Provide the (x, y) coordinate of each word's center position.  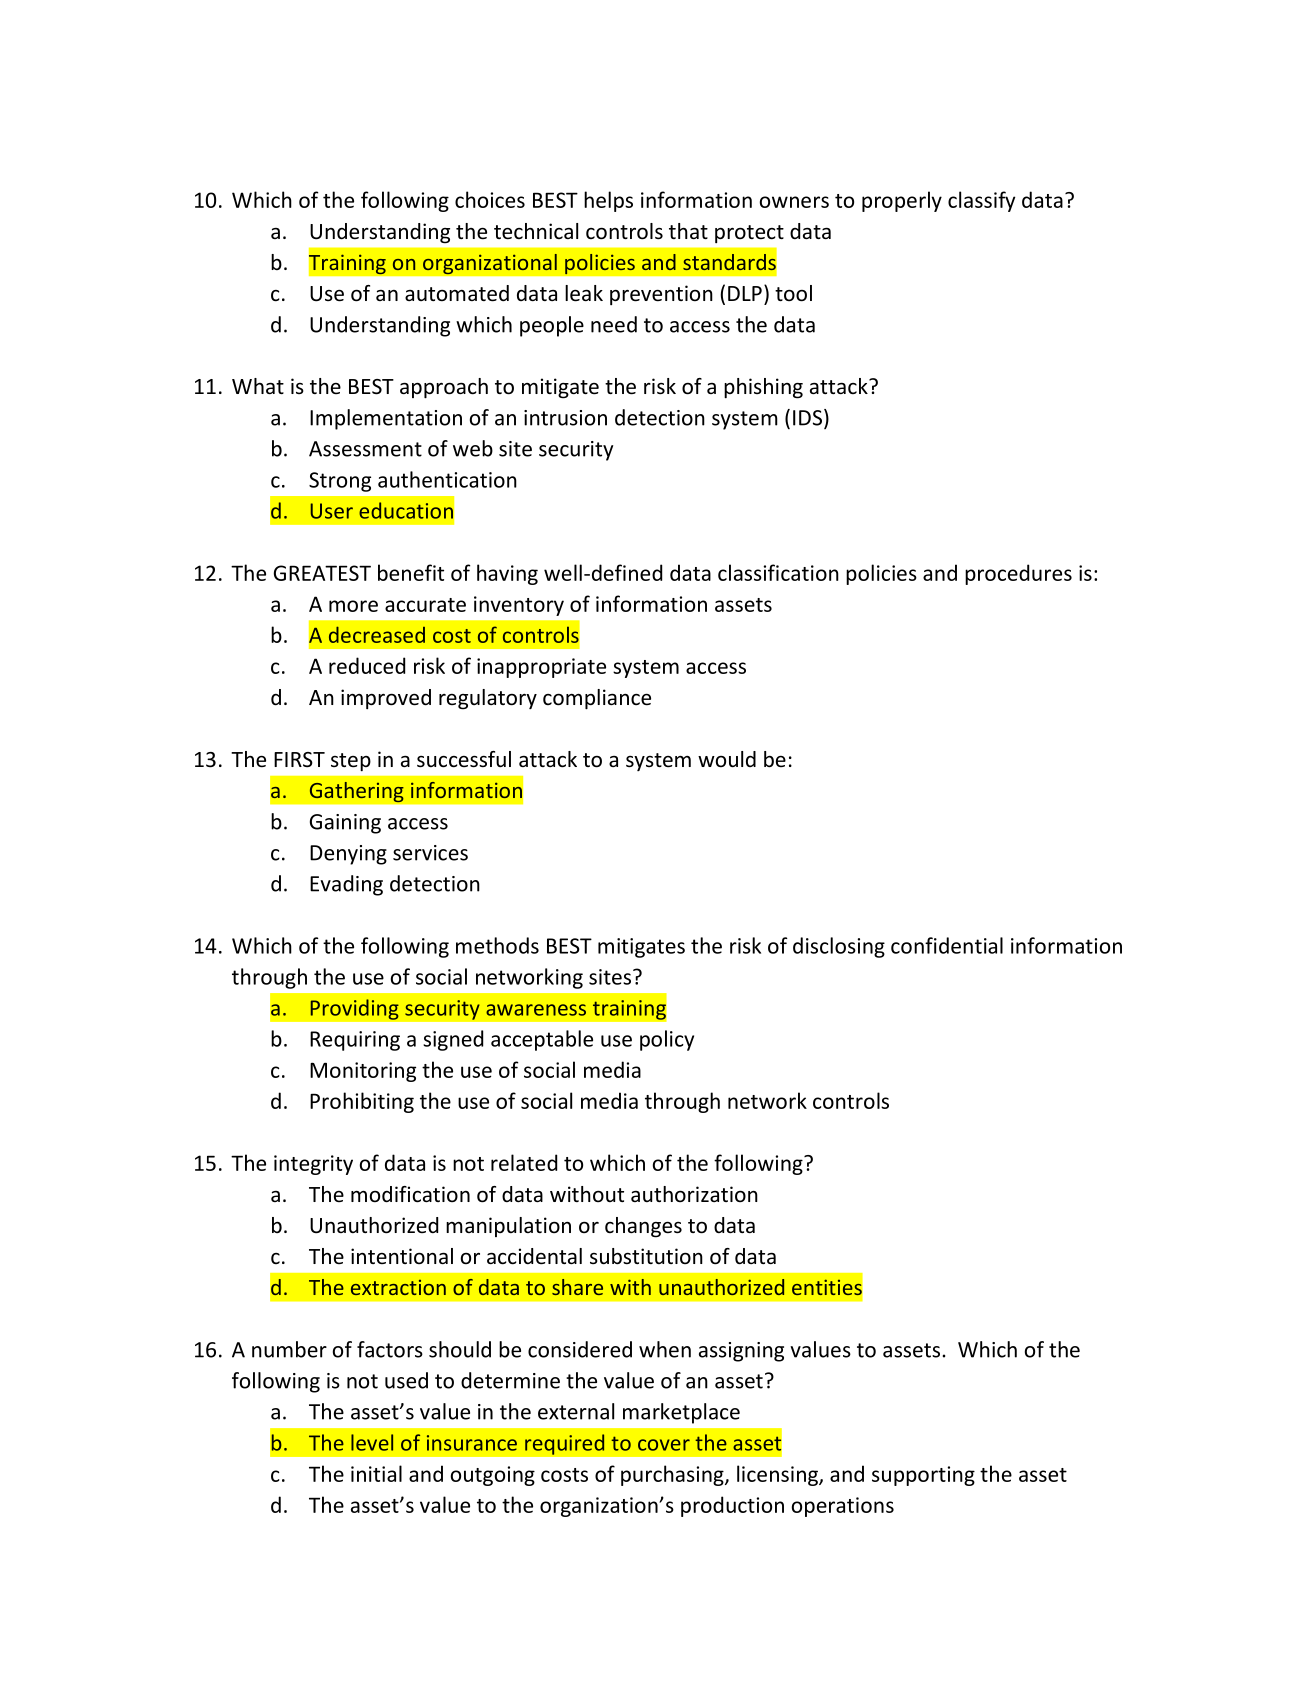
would (727, 759)
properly (902, 201)
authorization (694, 1194)
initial (376, 1473)
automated (457, 293)
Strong (340, 482)
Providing (354, 1009)
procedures (1018, 574)
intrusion (565, 418)
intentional (402, 1256)
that (688, 231)
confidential (947, 945)
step (351, 762)
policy (667, 1040)
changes (643, 1227)
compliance (597, 699)
